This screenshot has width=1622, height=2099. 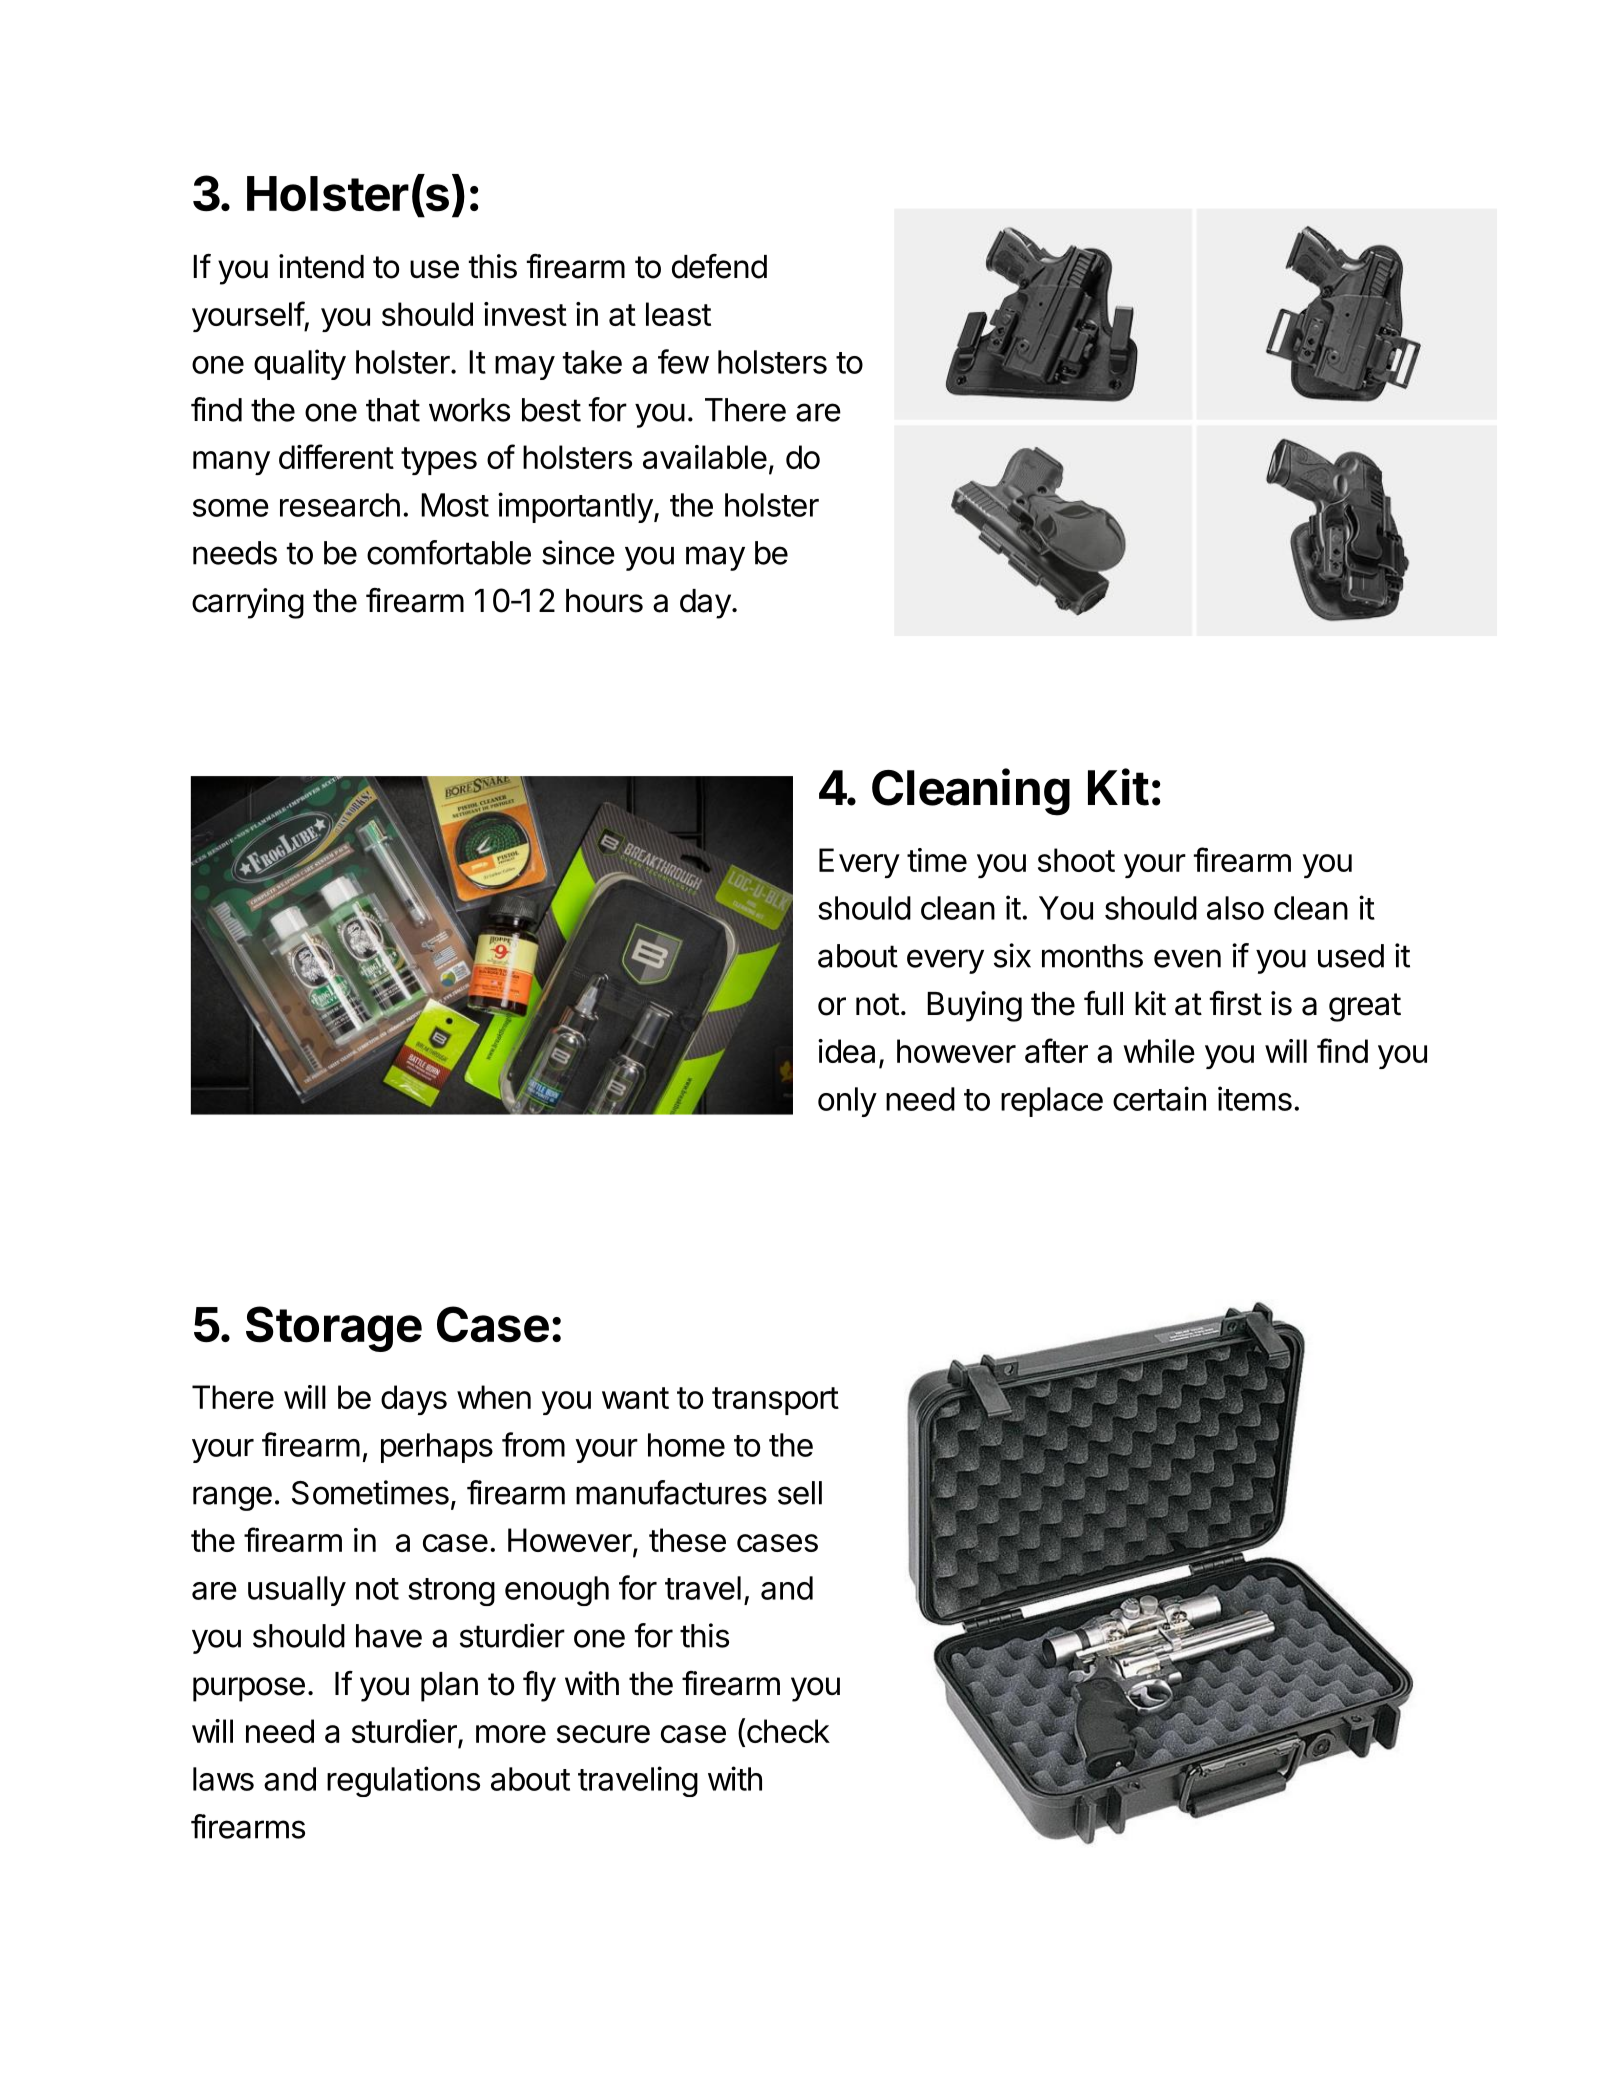 What do you see at coordinates (1076, 860) in the screenshot?
I see `shoot` at bounding box center [1076, 860].
